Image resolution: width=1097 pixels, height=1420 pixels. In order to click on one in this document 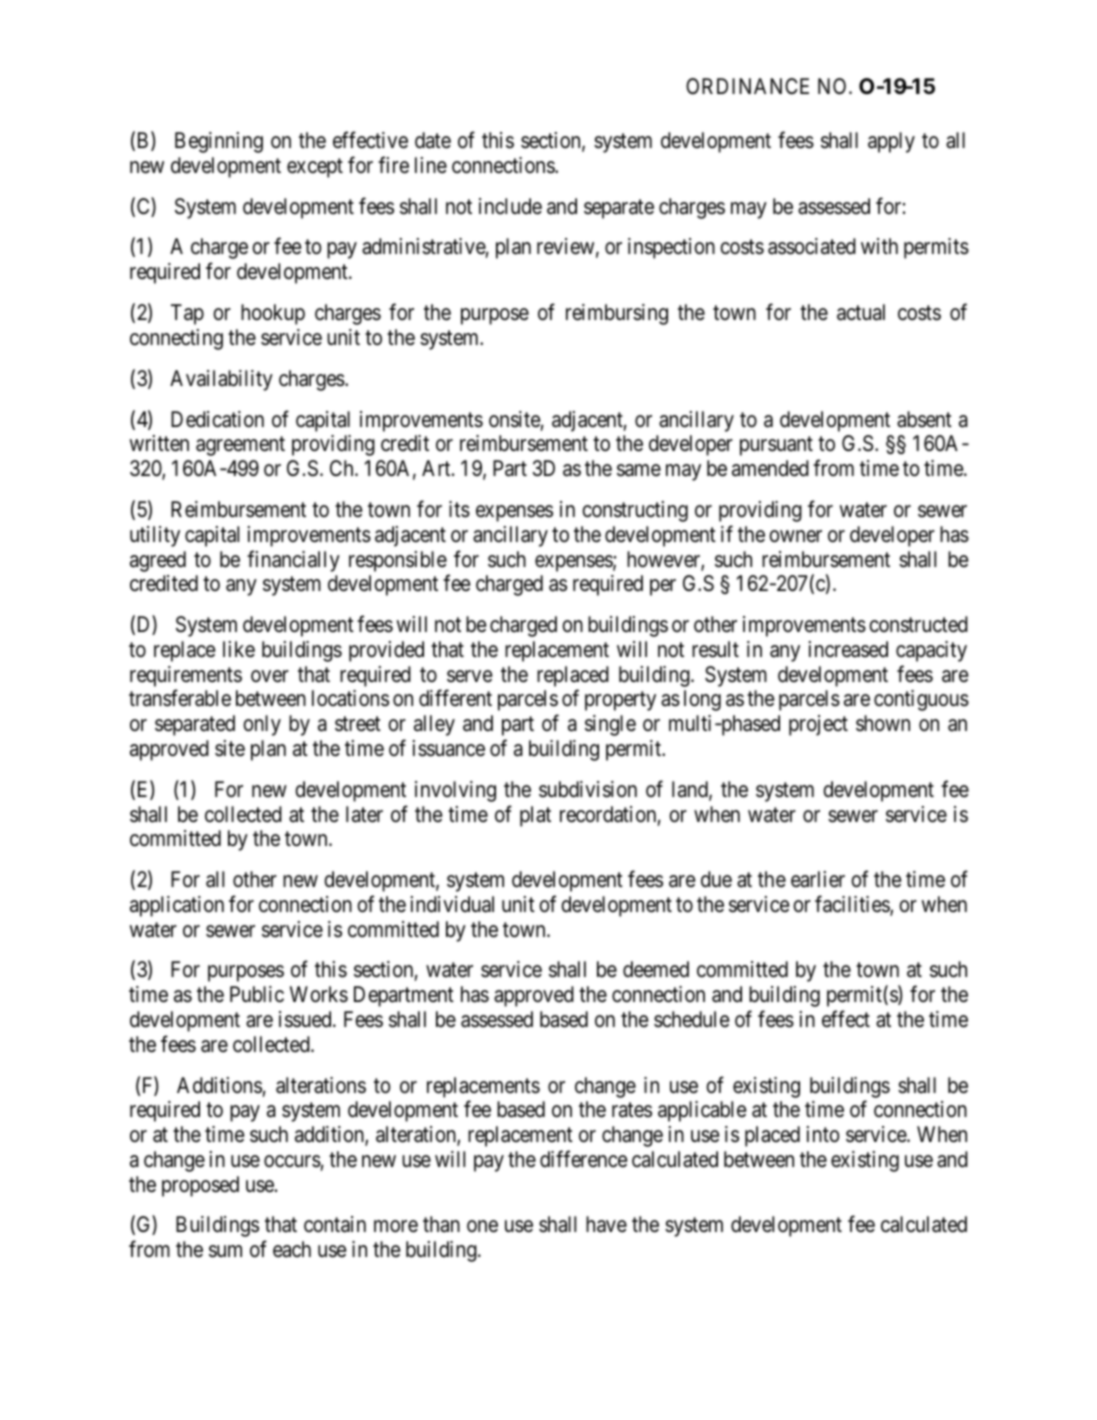, I will do `click(482, 1227)`.
